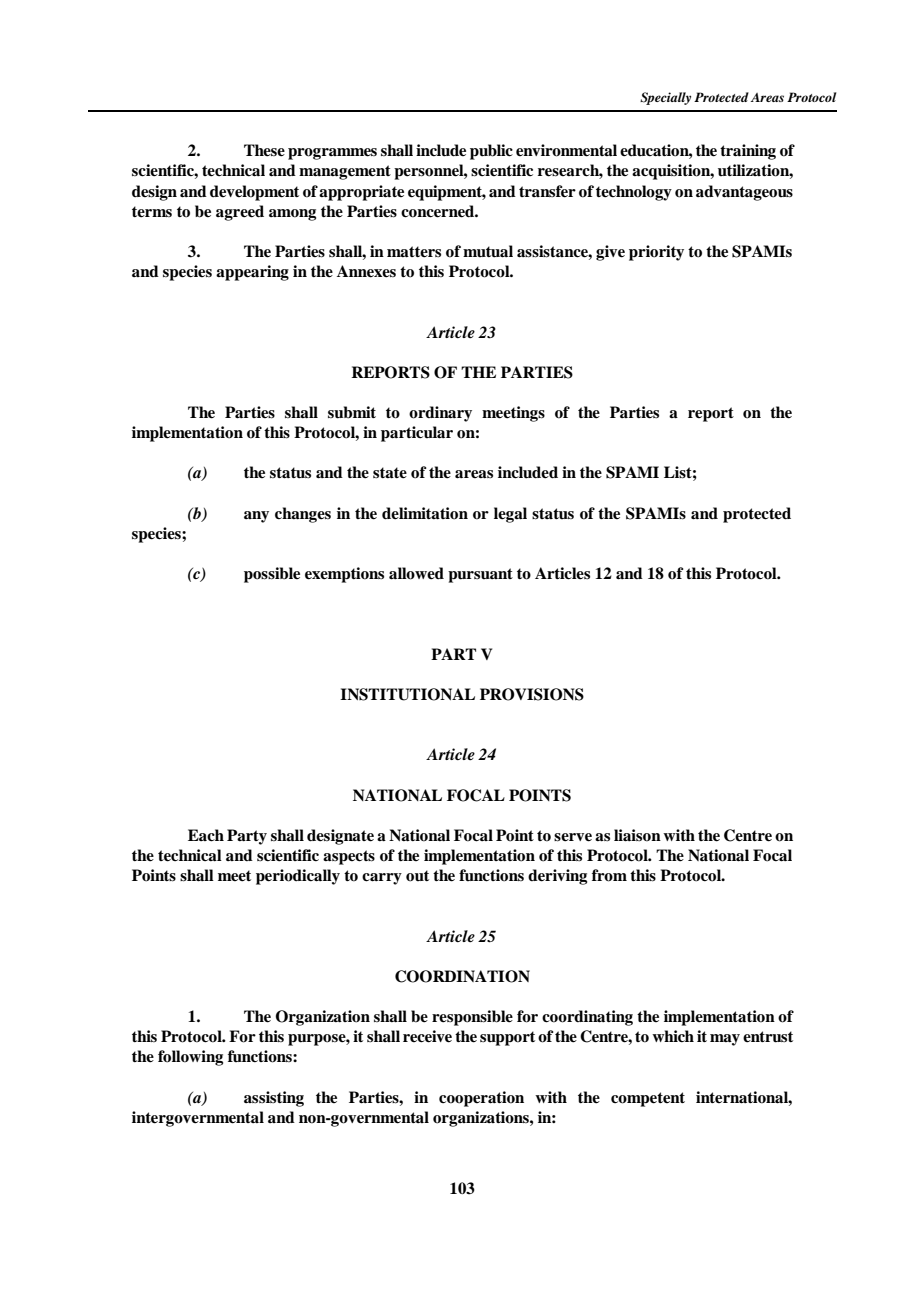  I want to click on Each, so click(206, 835).
